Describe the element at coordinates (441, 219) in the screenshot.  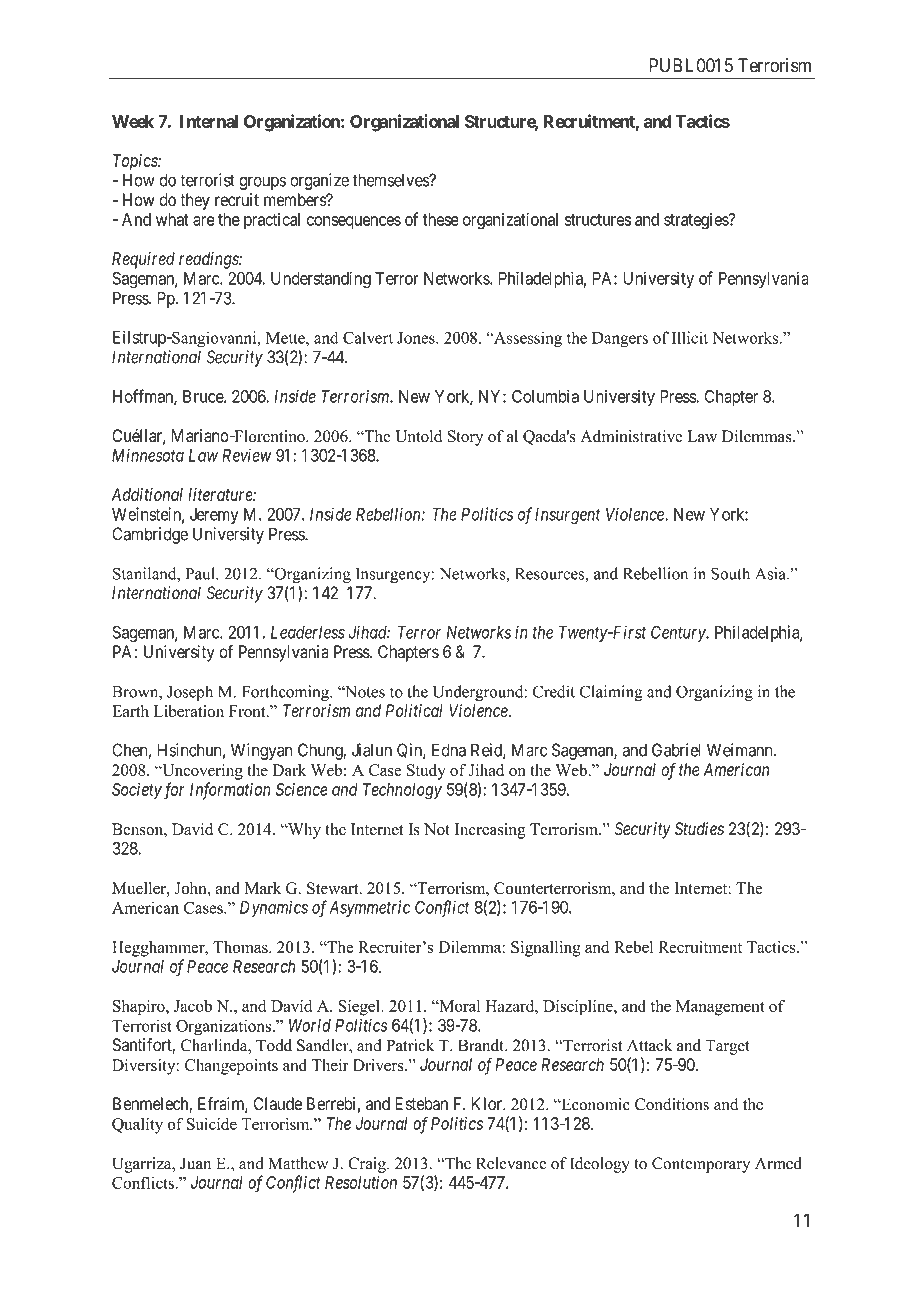
I see `these` at that location.
